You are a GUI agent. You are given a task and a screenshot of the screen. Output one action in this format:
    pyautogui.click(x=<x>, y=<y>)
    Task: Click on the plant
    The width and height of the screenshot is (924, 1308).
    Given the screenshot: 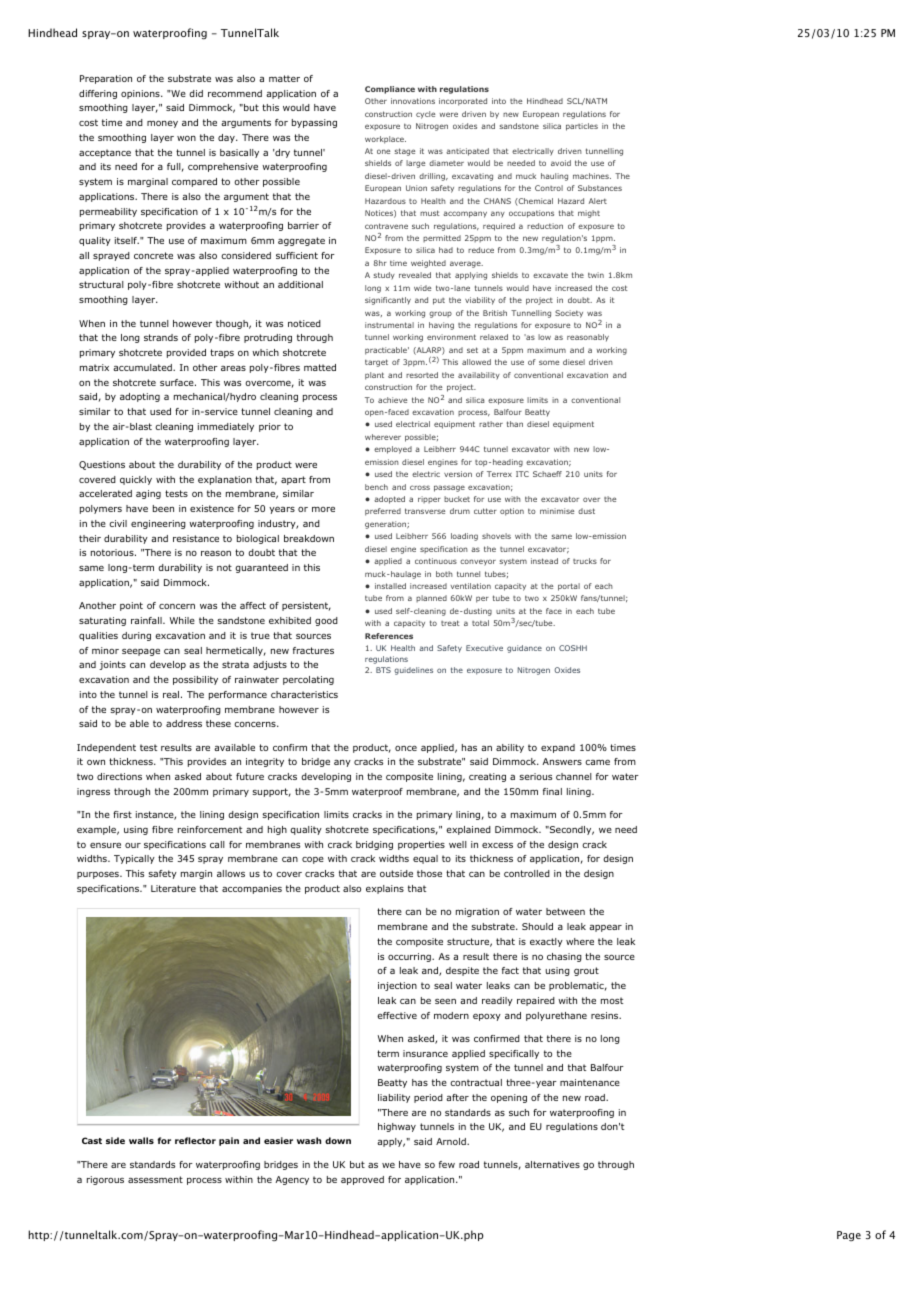 What is the action you would take?
    pyautogui.click(x=374, y=376)
